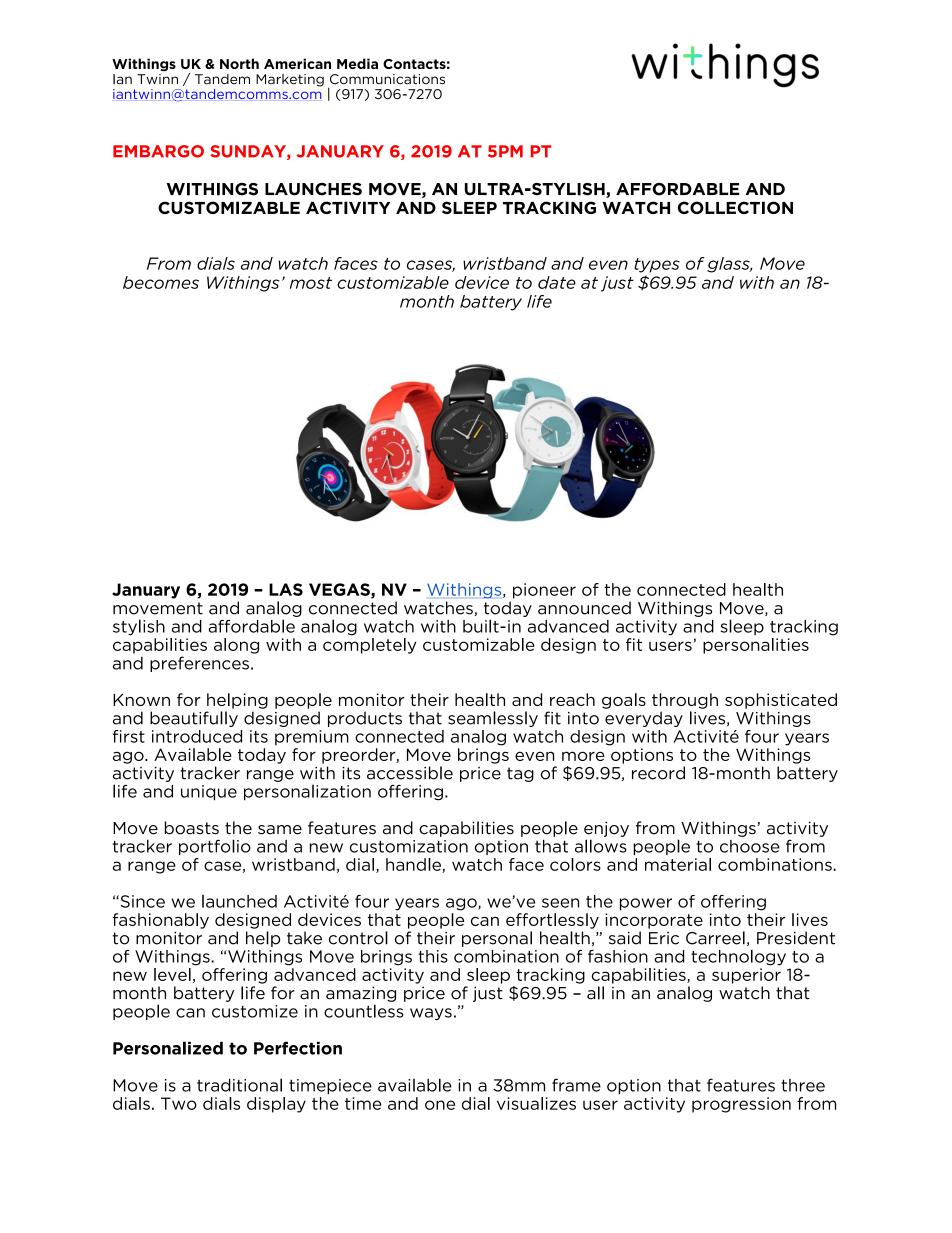  I want to click on customization, so click(409, 846).
